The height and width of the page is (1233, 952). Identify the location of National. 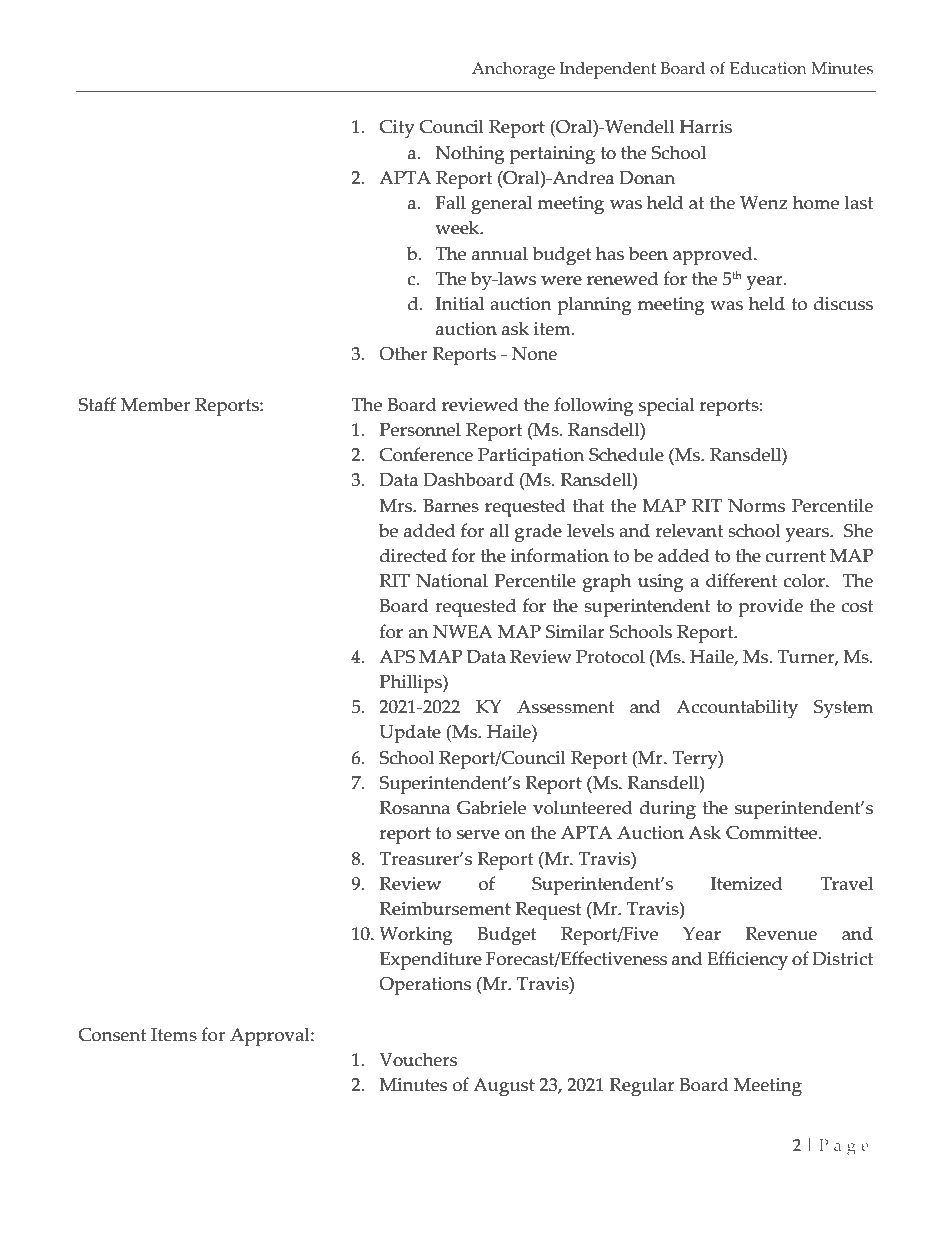
(452, 580).
